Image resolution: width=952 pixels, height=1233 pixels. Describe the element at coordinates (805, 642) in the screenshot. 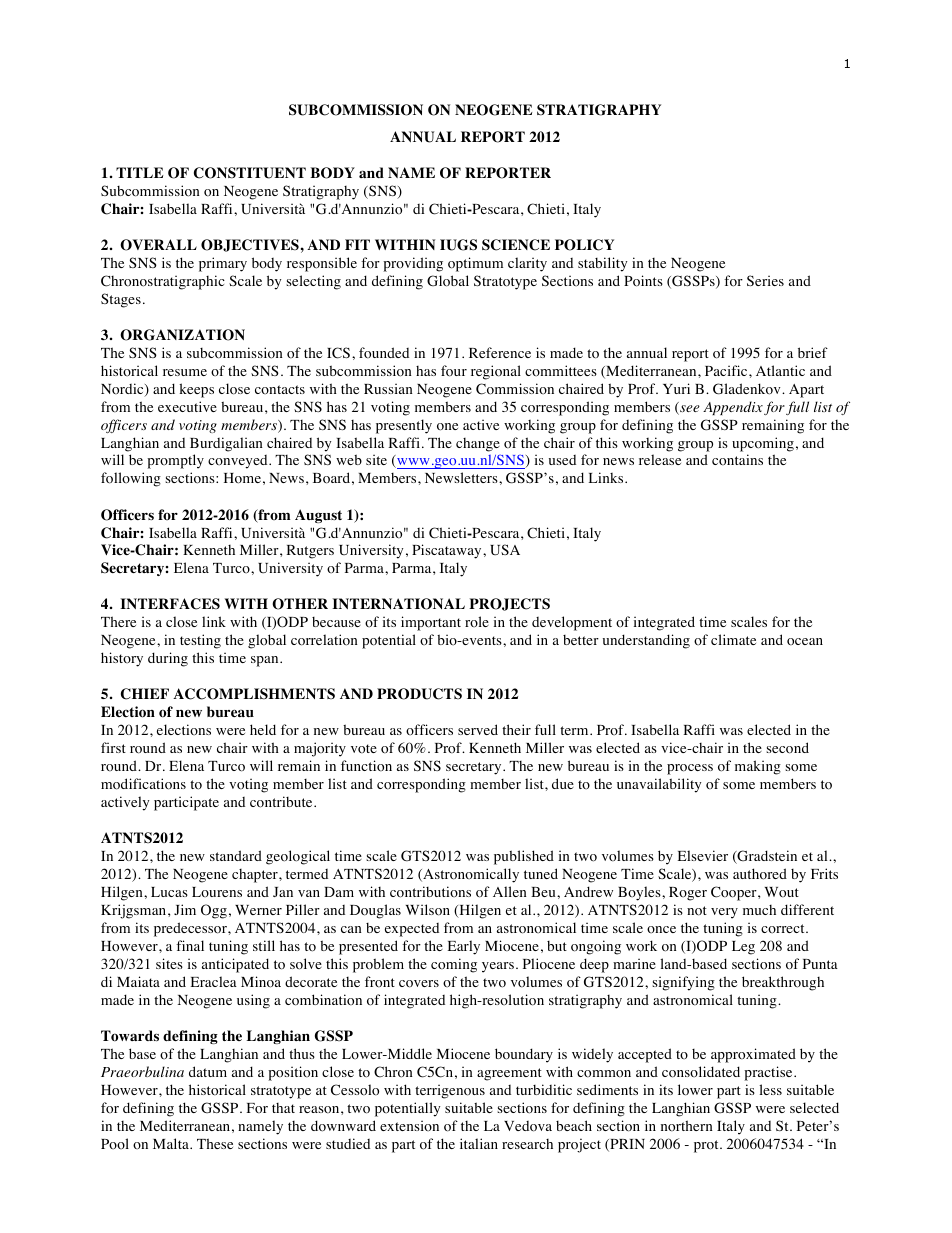

I see `ocean` at that location.
